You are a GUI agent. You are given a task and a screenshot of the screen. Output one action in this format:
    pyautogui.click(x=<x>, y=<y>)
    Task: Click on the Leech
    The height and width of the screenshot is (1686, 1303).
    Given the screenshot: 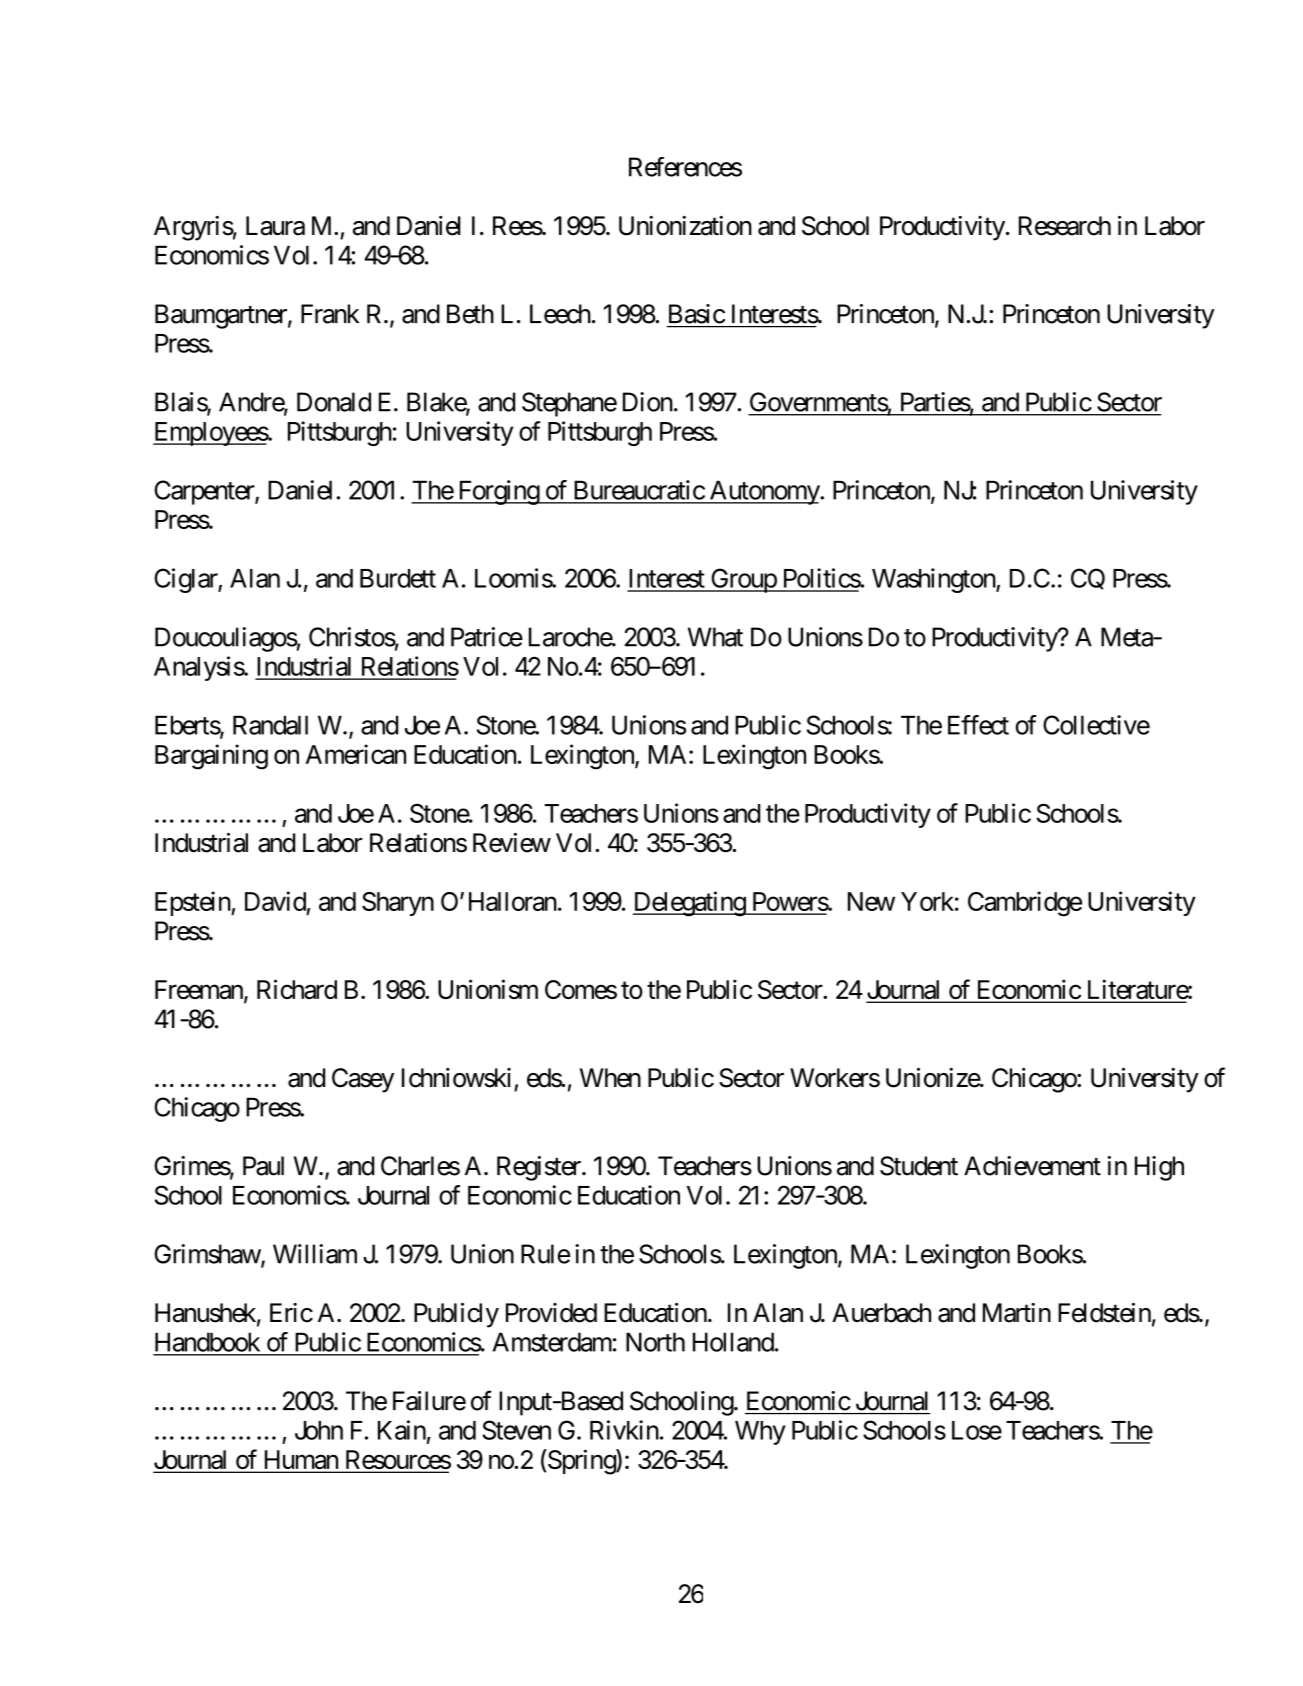 What is the action you would take?
    pyautogui.click(x=560, y=314)
